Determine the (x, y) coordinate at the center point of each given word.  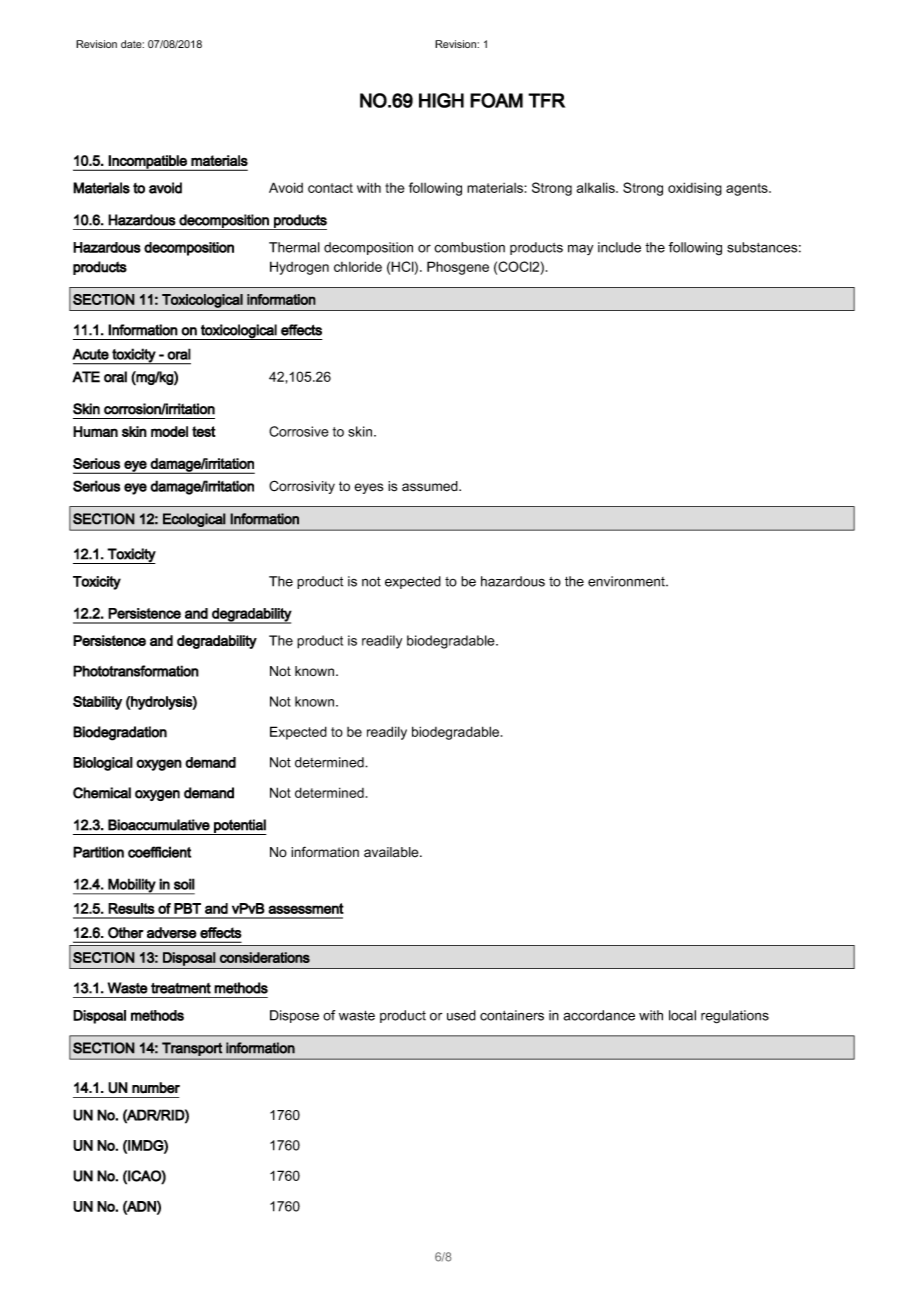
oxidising (695, 189)
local (682, 1015)
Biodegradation (120, 733)
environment (627, 581)
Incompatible (148, 163)
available (392, 852)
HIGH (441, 100)
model (169, 431)
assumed (431, 486)
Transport (192, 1049)
